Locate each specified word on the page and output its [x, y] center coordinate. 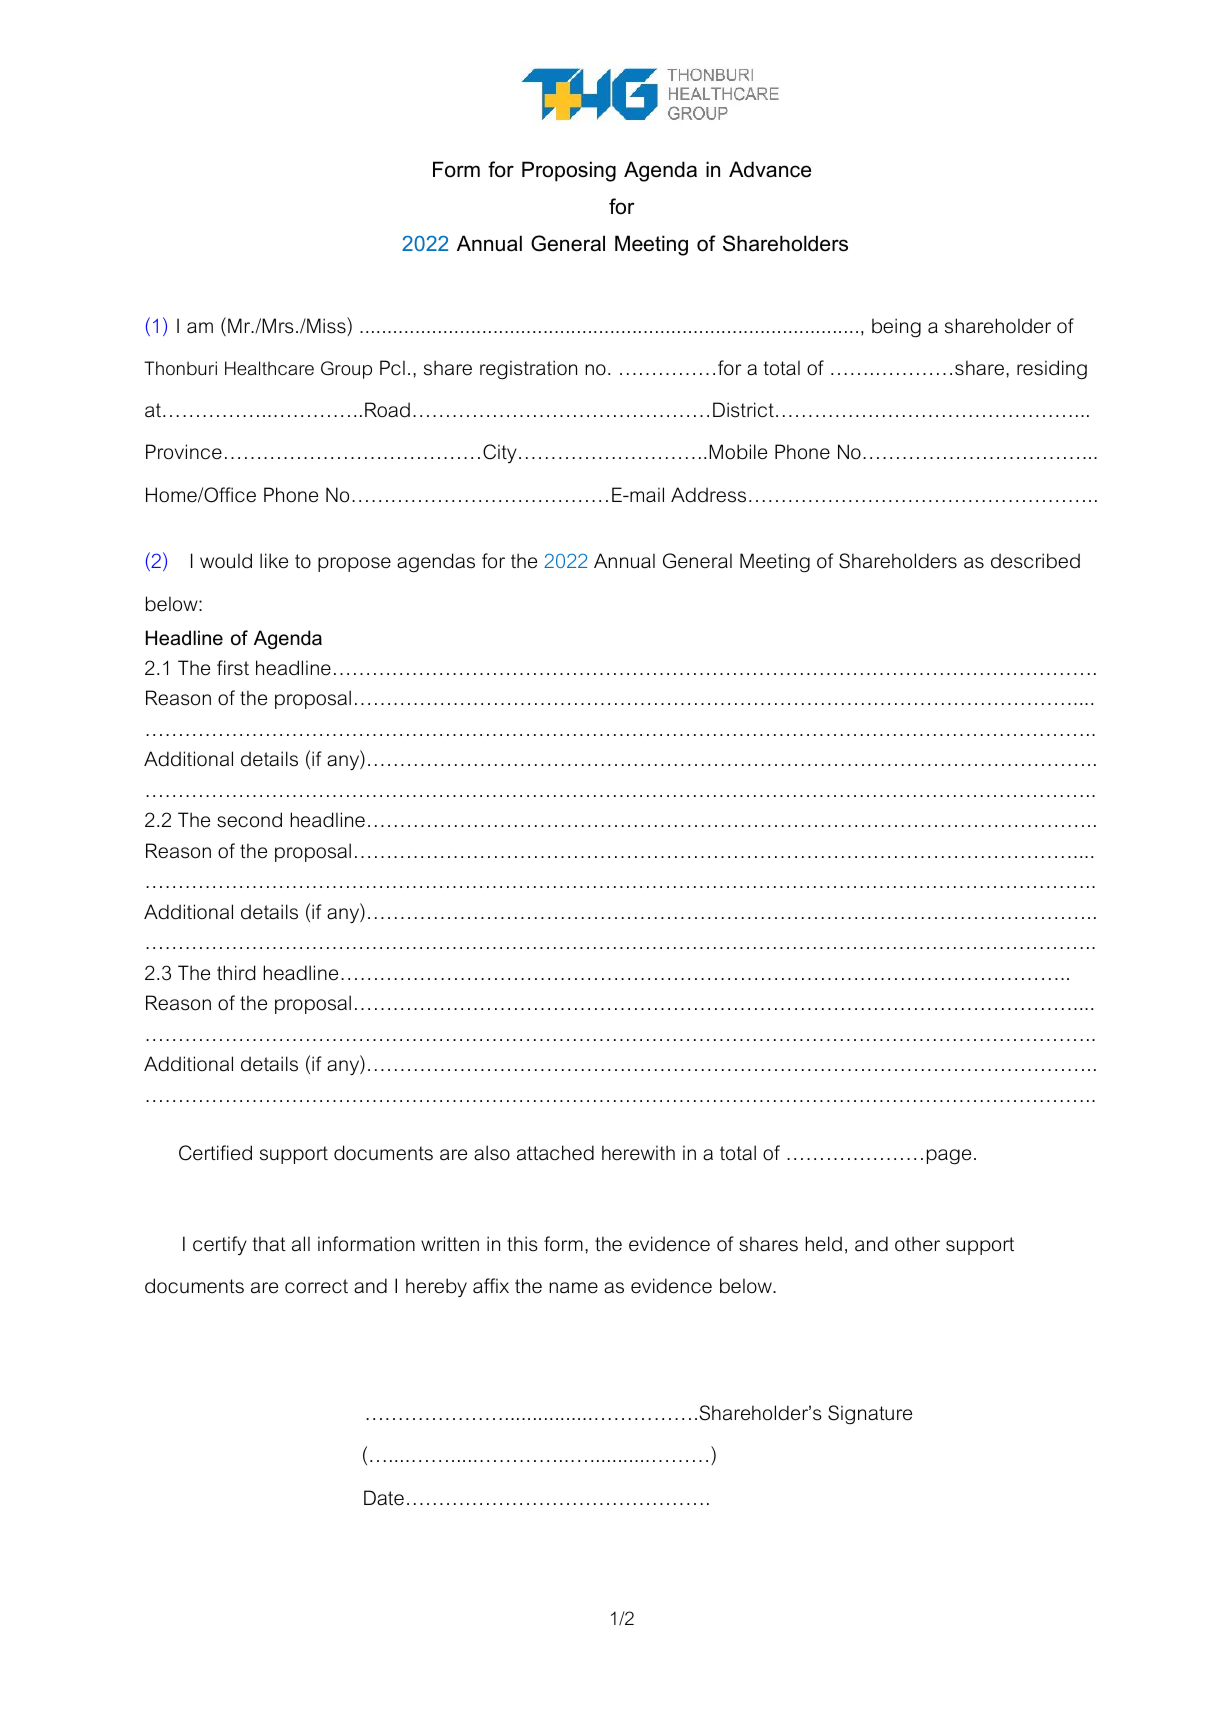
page [949, 1157]
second [249, 820]
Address [708, 495]
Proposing [569, 171]
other [917, 1244]
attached [555, 1153]
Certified [215, 1153]
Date [384, 1498]
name [573, 1288]
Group [346, 370]
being [896, 328]
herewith [638, 1153]
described [1035, 561]
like [274, 561]
